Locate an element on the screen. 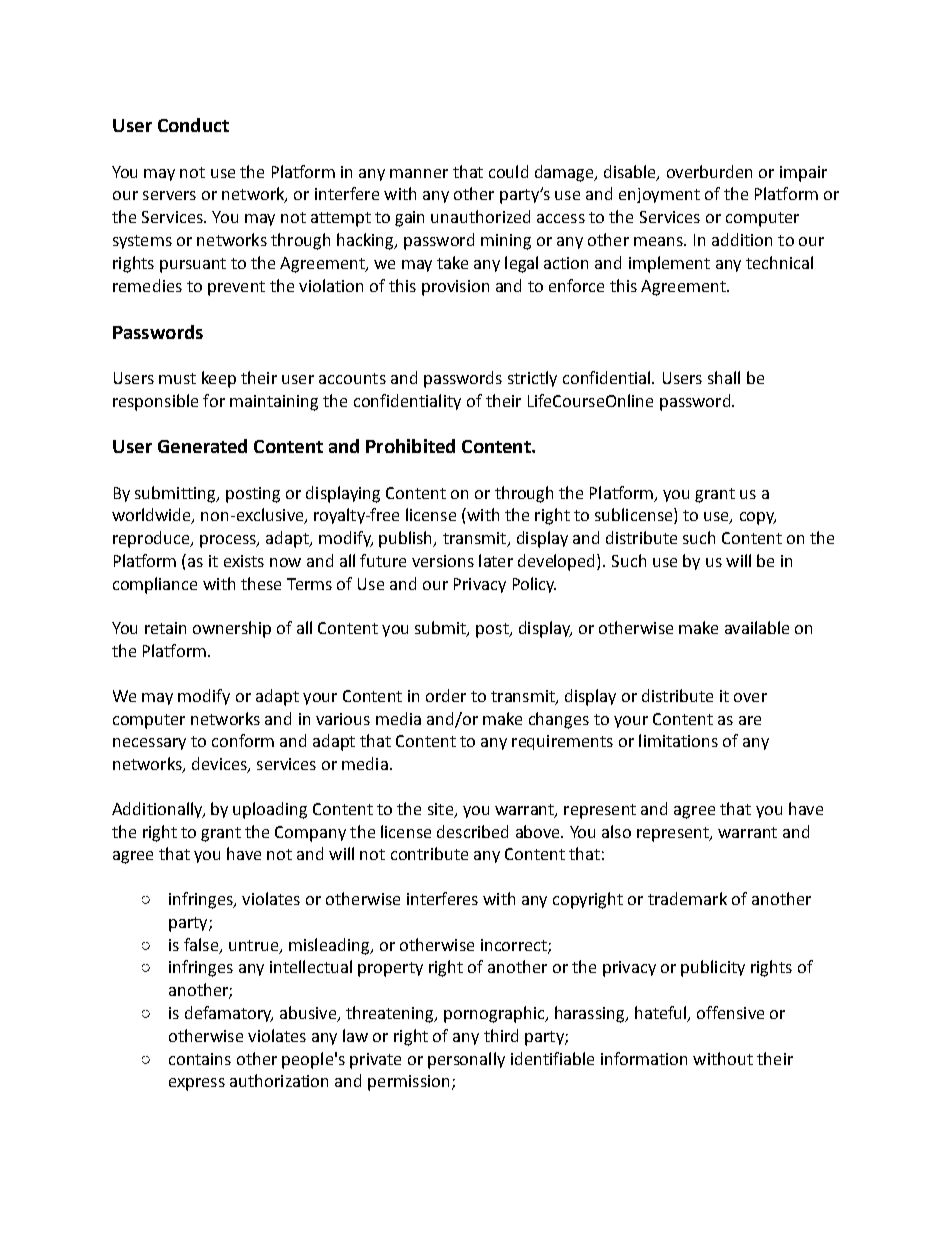 Image resolution: width=952 pixels, height=1233 pixels. contains is located at coordinates (200, 1059).
